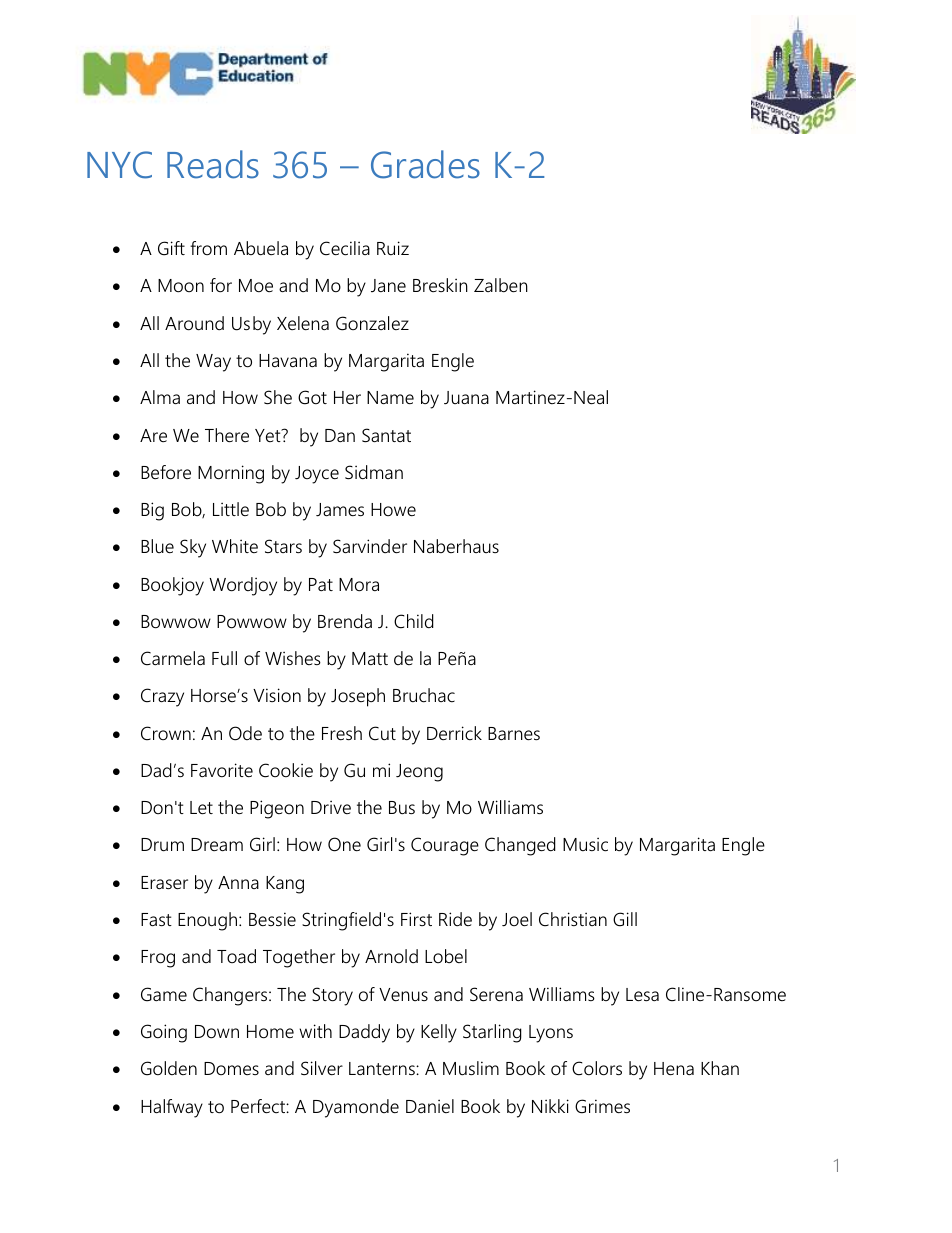  Describe the element at coordinates (430, 1106) in the screenshot. I see `Daniel` at that location.
